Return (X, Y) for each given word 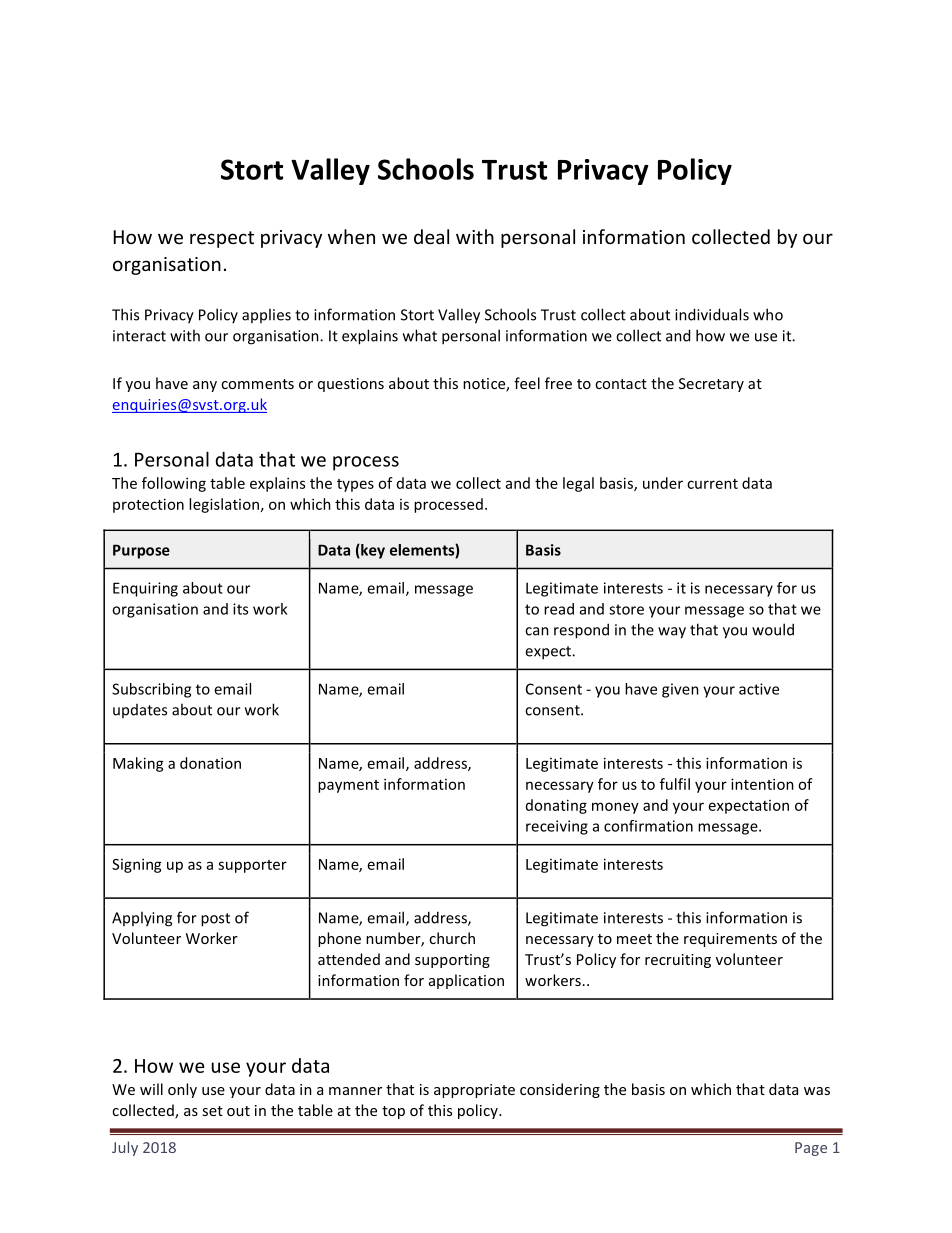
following (174, 484)
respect (222, 239)
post (215, 920)
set (212, 1111)
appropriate (474, 1091)
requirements (730, 940)
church (452, 938)
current (712, 484)
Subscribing (151, 690)
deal (431, 236)
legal (578, 484)
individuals (712, 314)
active (759, 689)
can (537, 631)
